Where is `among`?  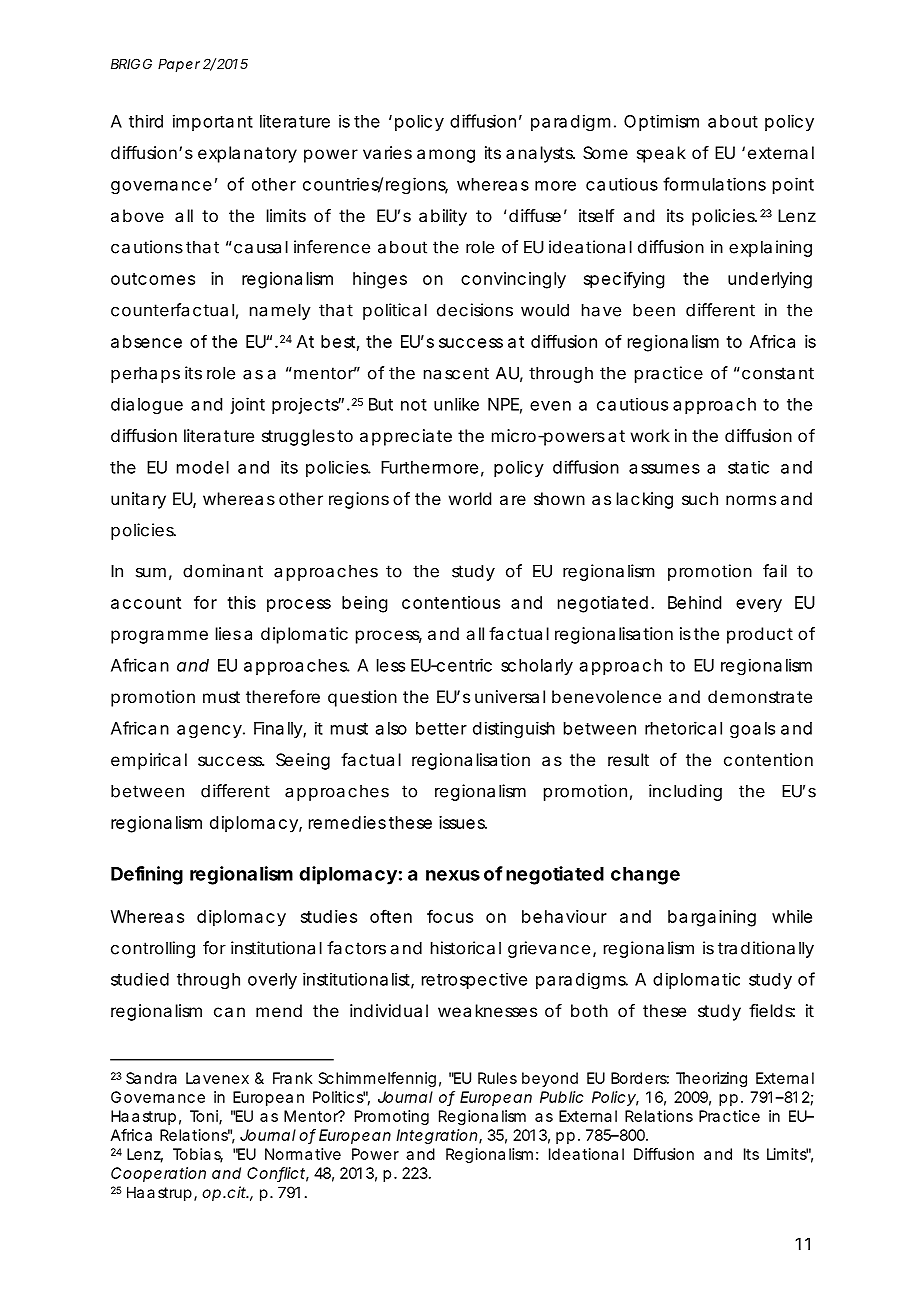
among is located at coordinates (446, 156).
